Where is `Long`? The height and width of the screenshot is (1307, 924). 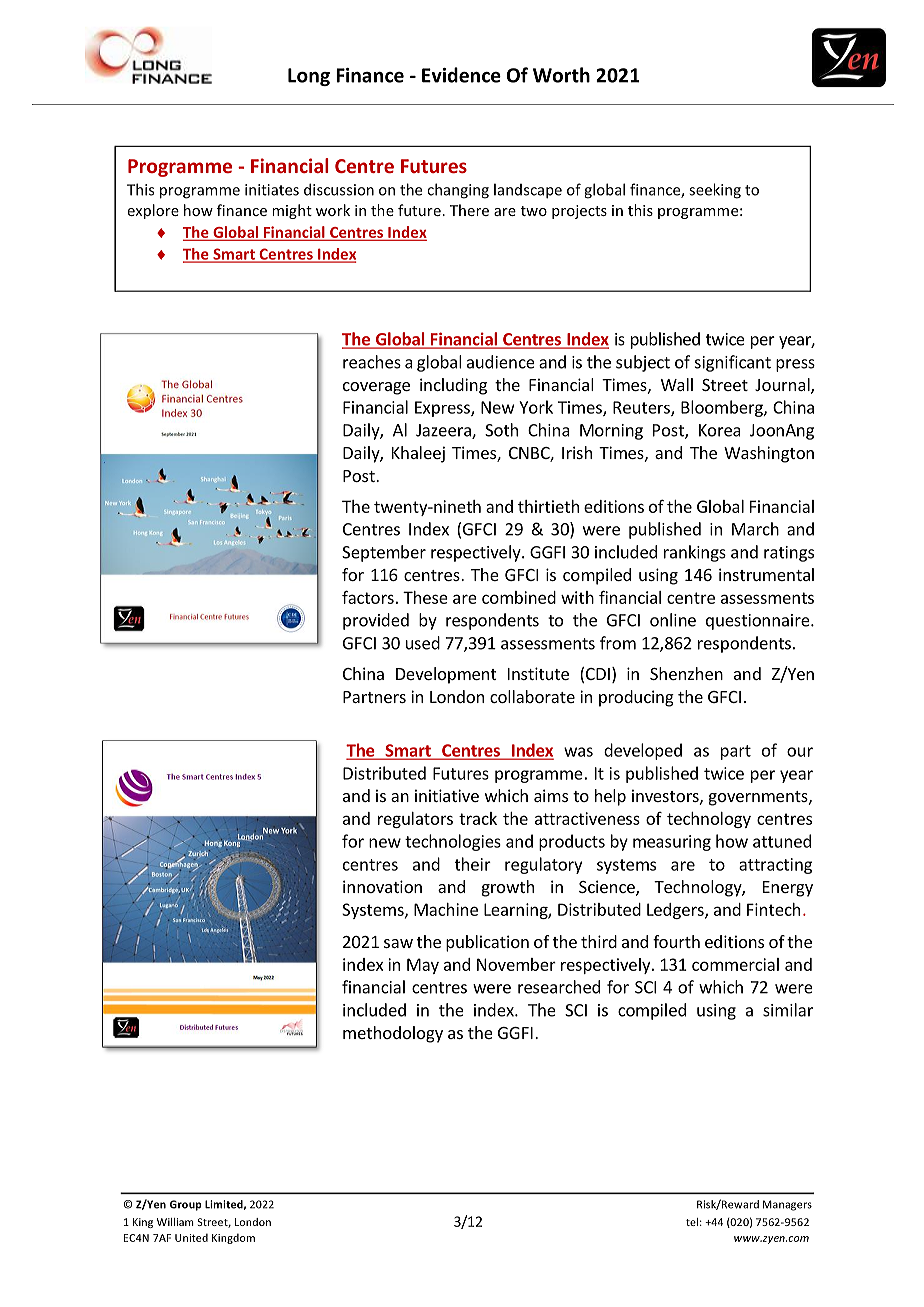 Long is located at coordinates (309, 77).
